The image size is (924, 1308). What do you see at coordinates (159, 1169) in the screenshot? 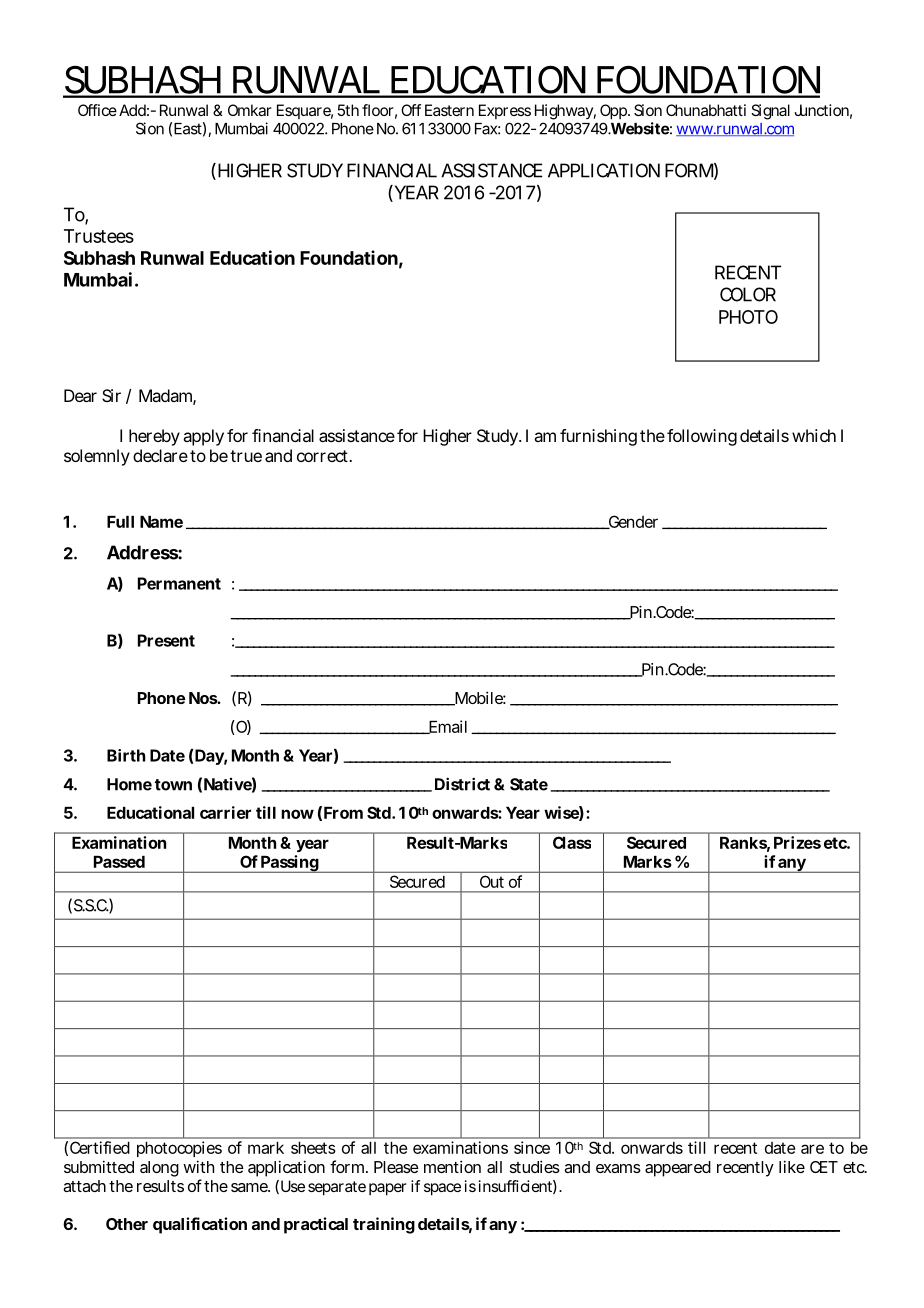
I see `along` at bounding box center [159, 1169].
